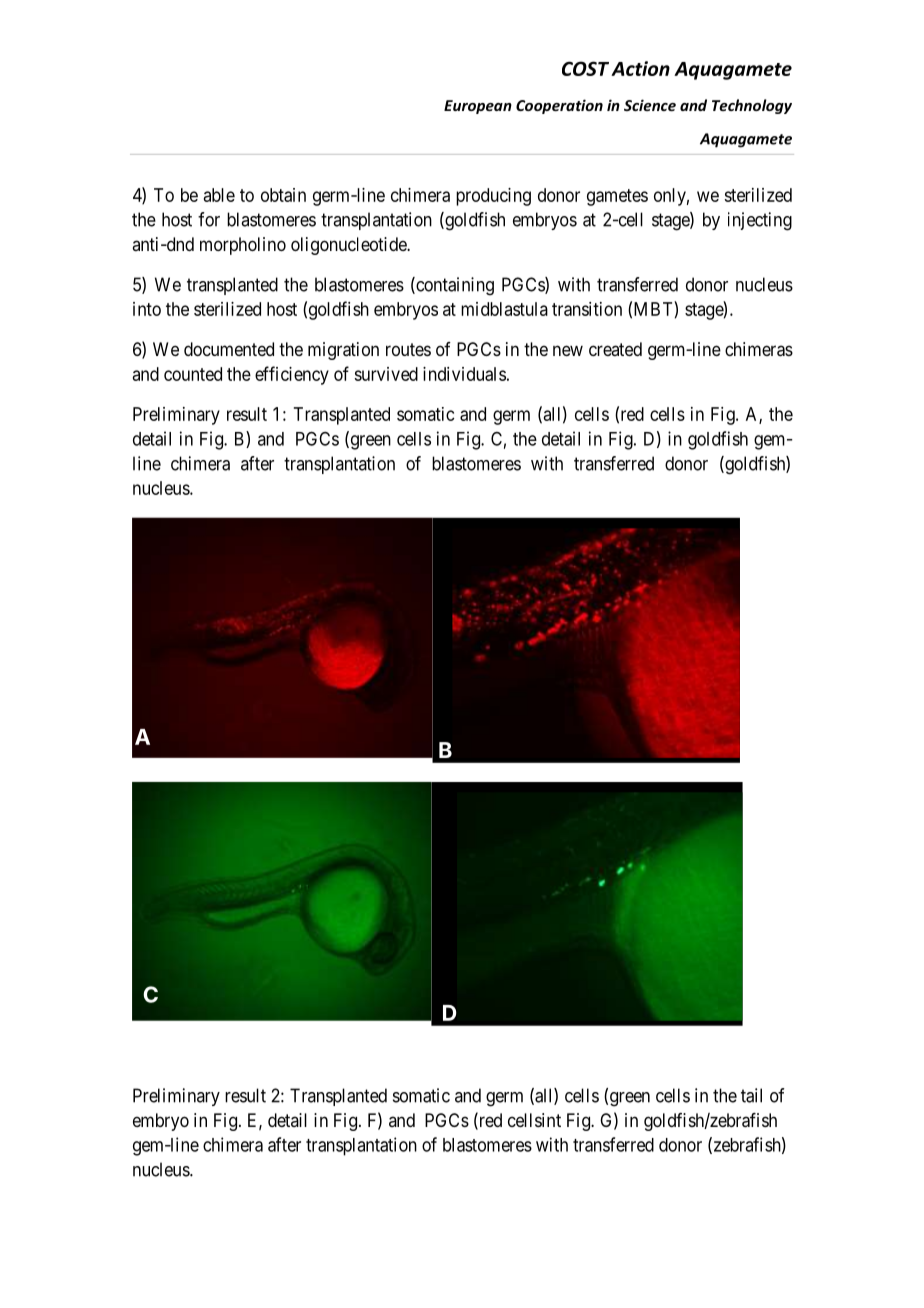 The height and width of the document is (1308, 924). What do you see at coordinates (760, 221) in the document?
I see `injecting` at bounding box center [760, 221].
